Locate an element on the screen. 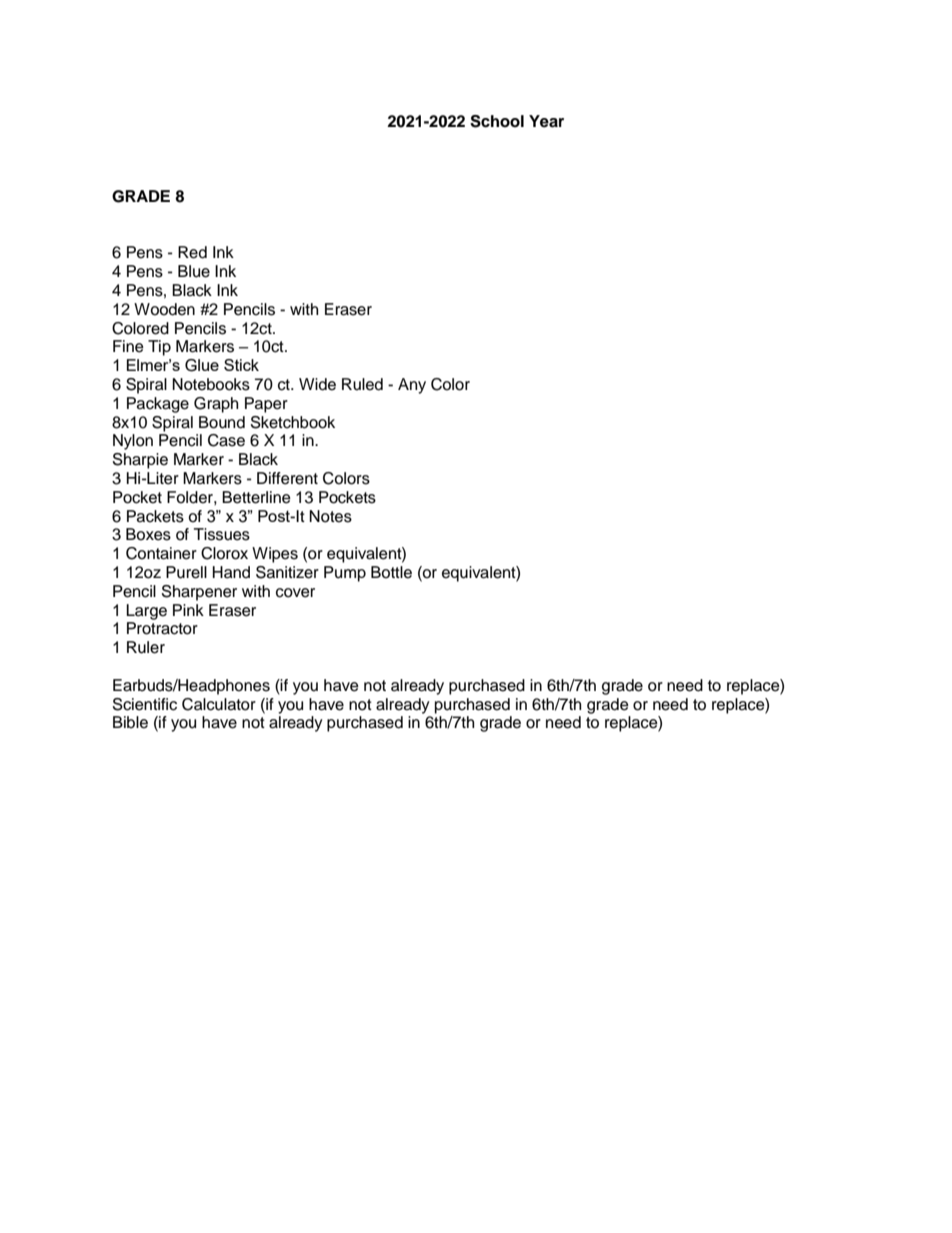 This screenshot has height=1233, width=952. Year is located at coordinates (546, 121).
